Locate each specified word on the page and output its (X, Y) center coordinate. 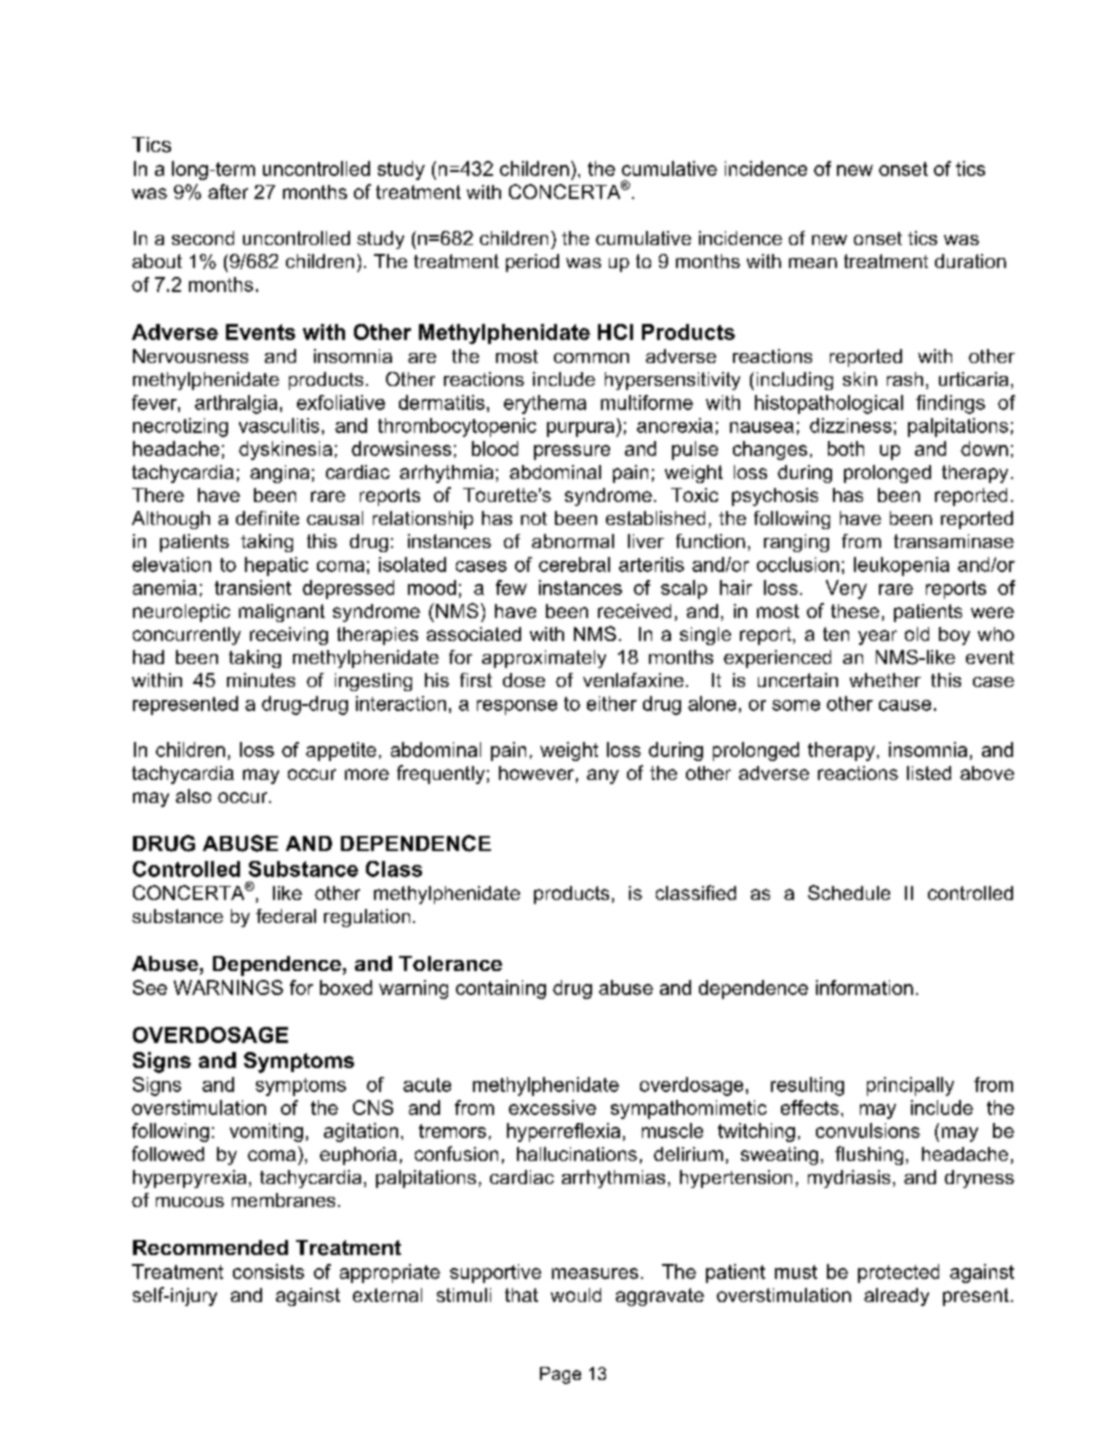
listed (929, 773)
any (603, 776)
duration (970, 261)
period (532, 263)
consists (268, 1271)
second (203, 238)
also (193, 796)
